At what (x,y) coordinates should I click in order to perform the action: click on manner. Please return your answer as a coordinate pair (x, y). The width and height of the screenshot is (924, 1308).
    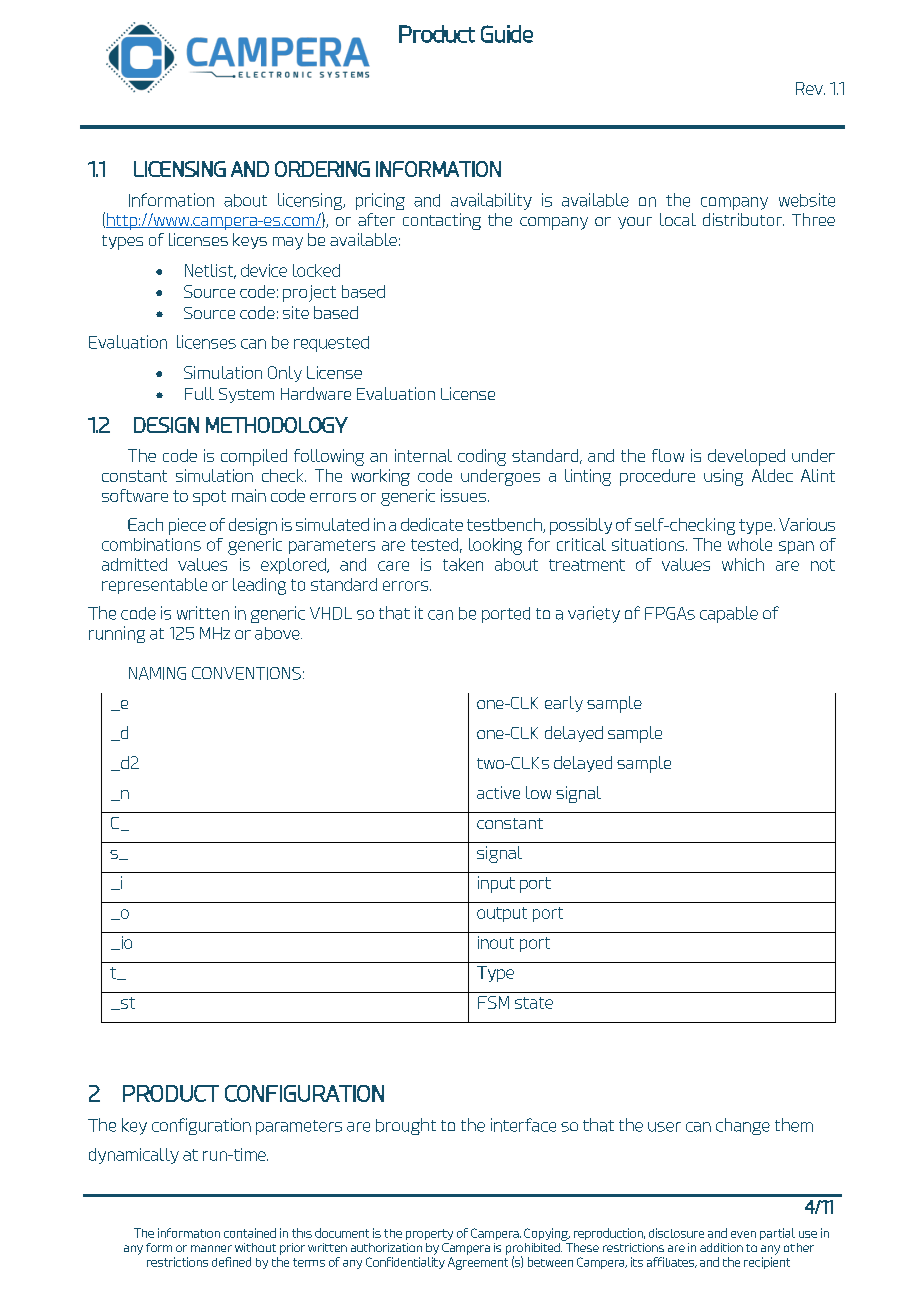
    Looking at the image, I should click on (211, 1248).
